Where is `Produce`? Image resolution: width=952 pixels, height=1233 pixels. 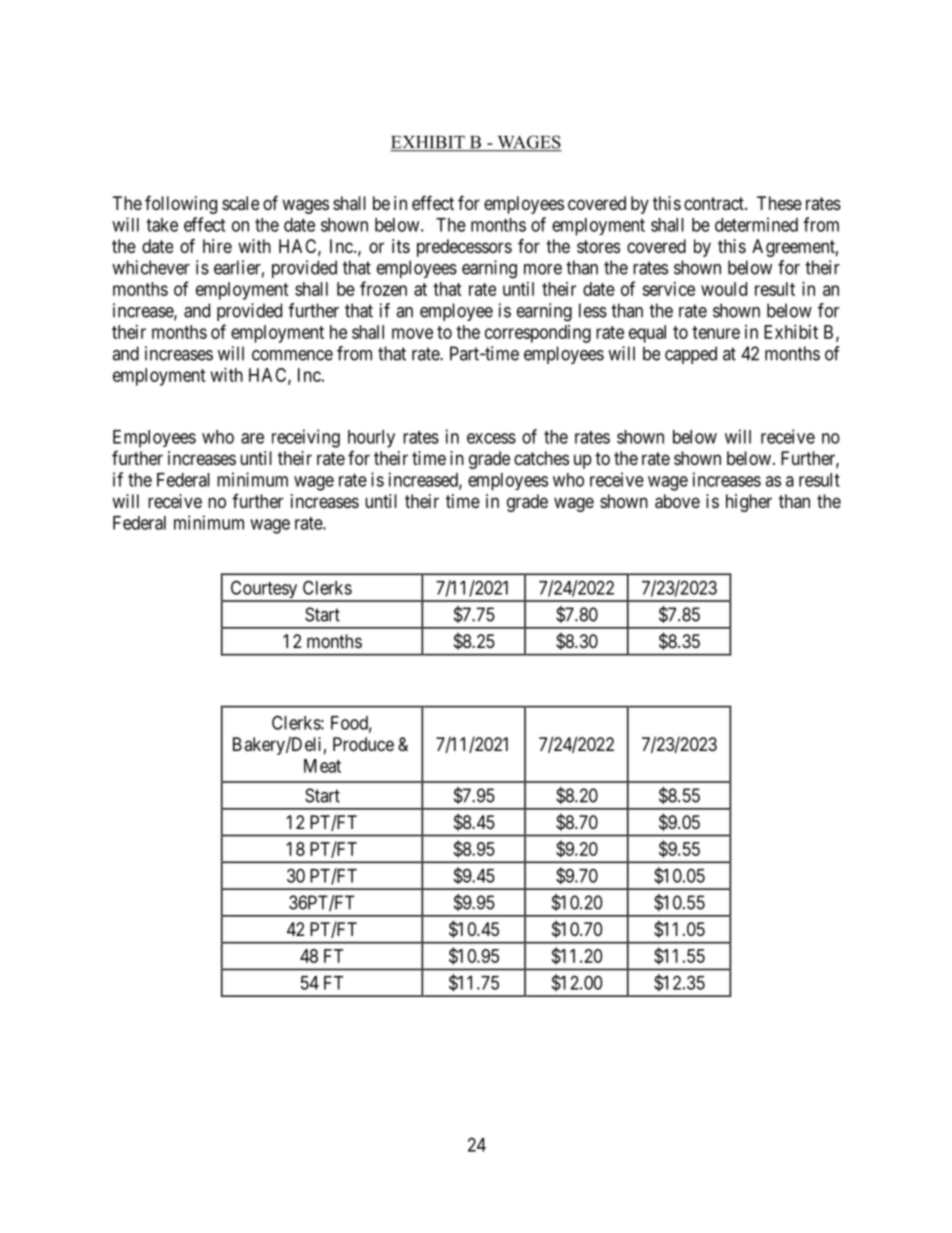 Produce is located at coordinates (363, 744).
